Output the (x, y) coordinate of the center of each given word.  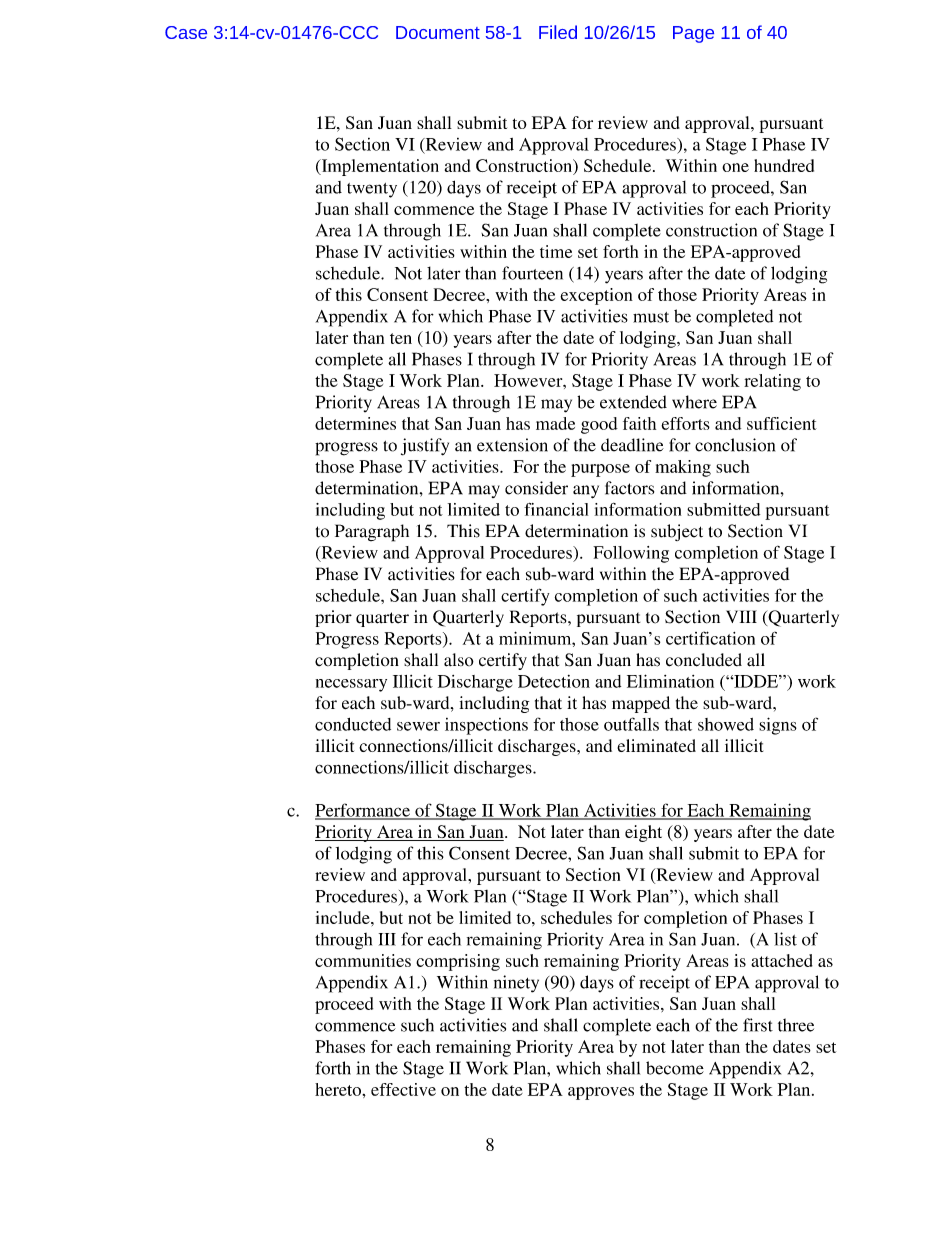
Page (693, 34)
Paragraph (372, 533)
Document (438, 32)
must (651, 317)
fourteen (532, 273)
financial (556, 509)
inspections (486, 726)
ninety (516, 984)
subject (677, 532)
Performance (363, 811)
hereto (339, 1089)
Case (186, 32)
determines (355, 423)
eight (643, 833)
